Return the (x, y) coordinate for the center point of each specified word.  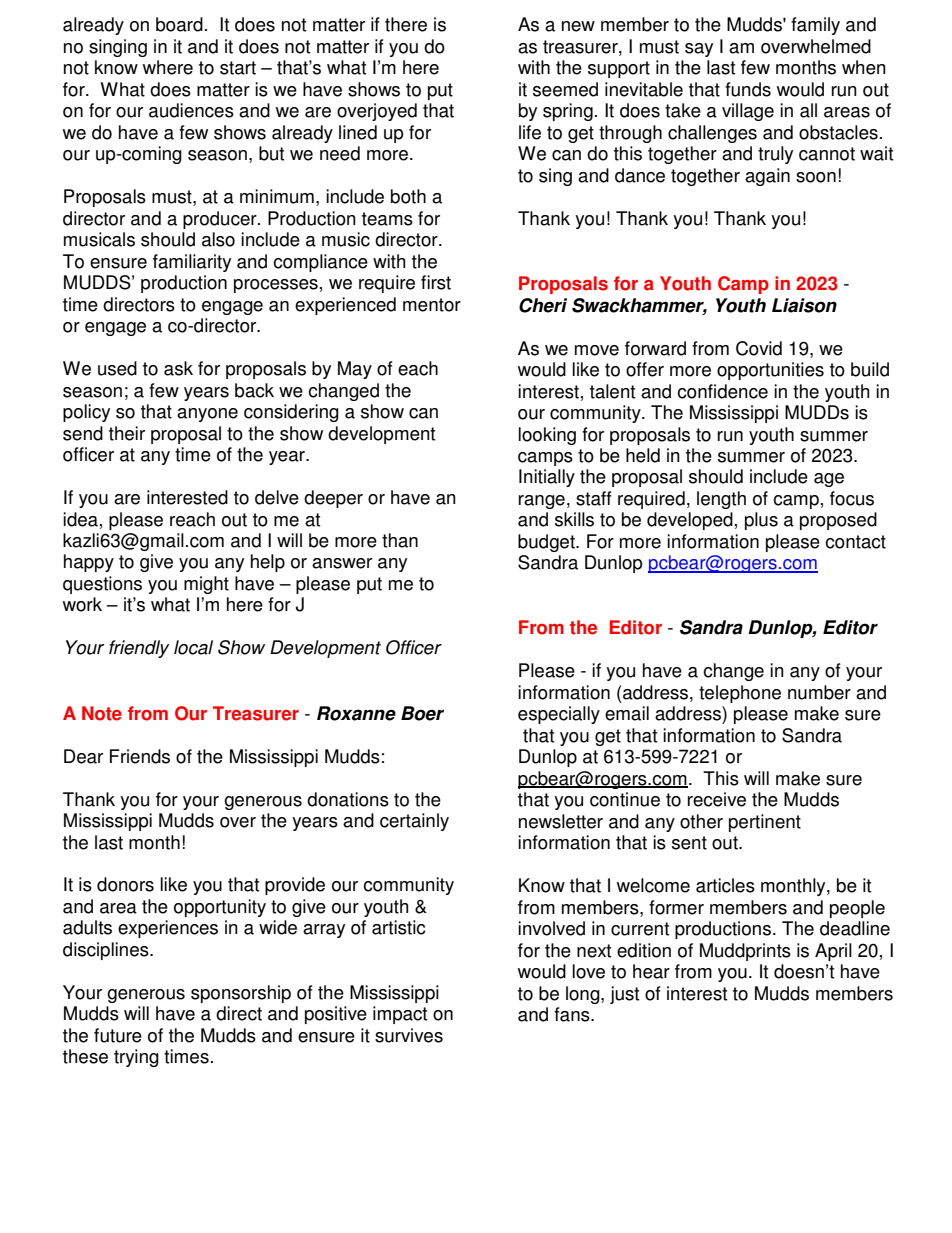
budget (547, 543)
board (179, 24)
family (815, 26)
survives (409, 1035)
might (206, 585)
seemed (565, 89)
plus (761, 521)
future (118, 1035)
